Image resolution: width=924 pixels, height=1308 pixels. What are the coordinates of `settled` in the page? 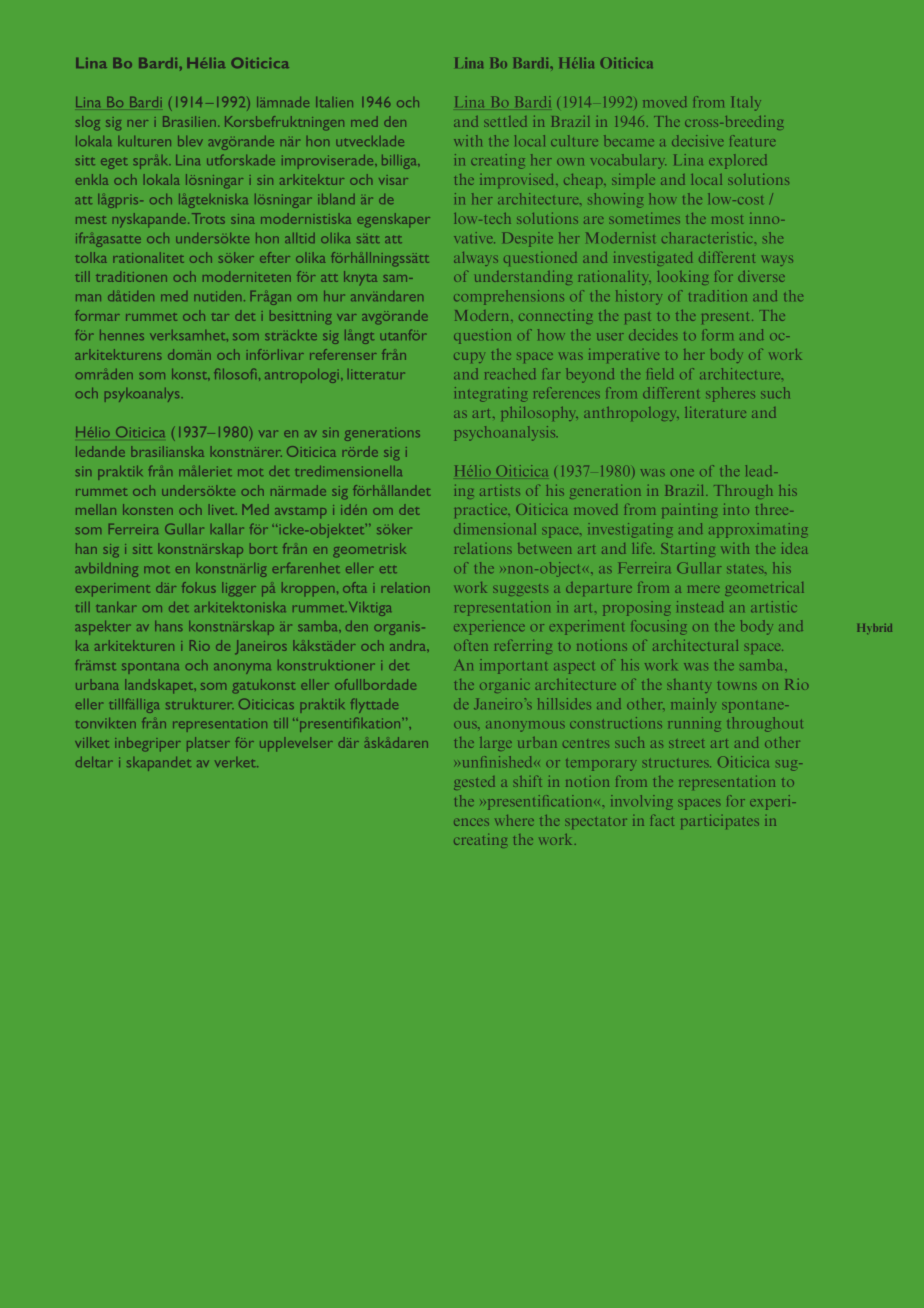 It's located at (505, 121).
